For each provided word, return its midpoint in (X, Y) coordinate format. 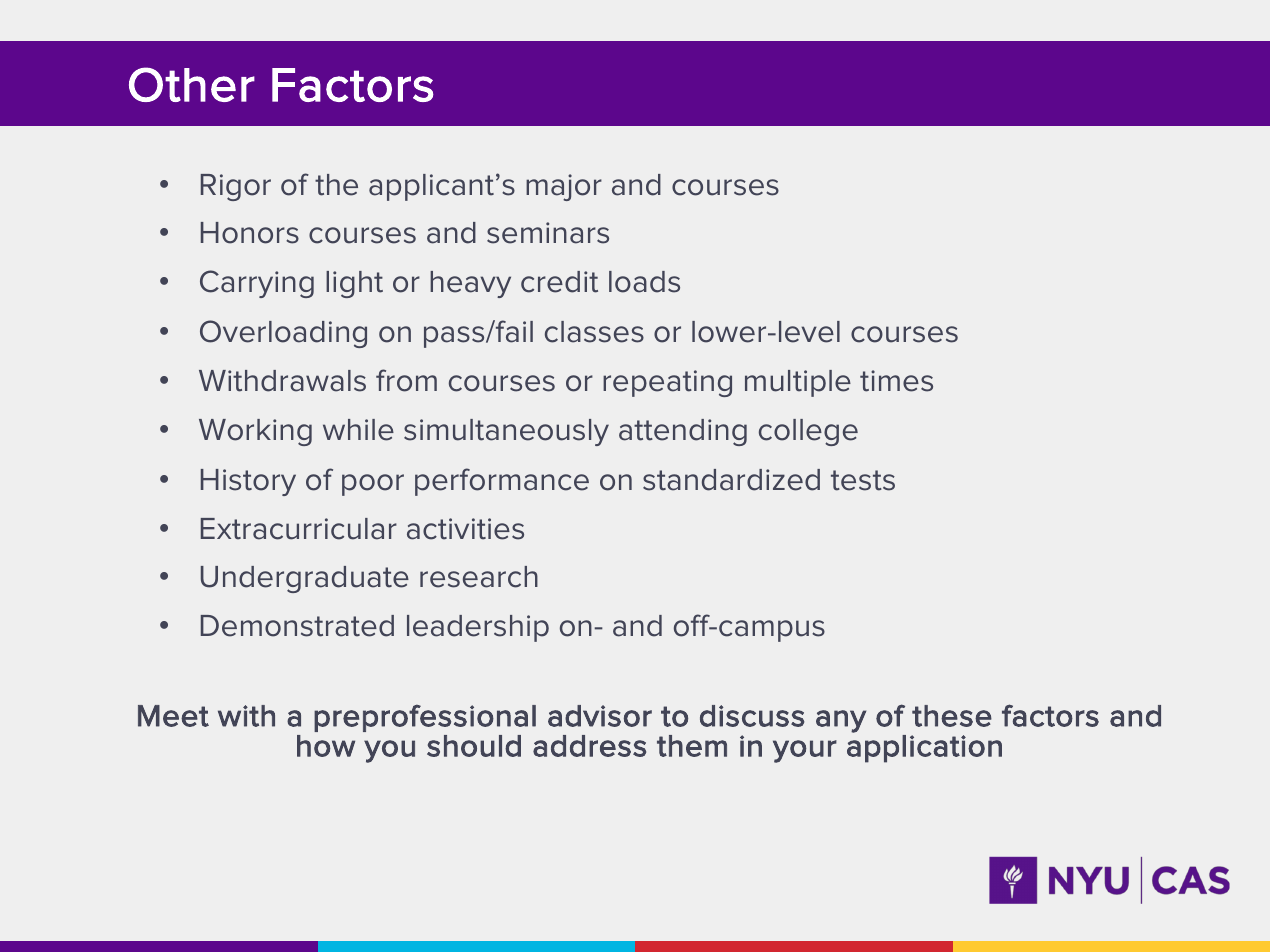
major (564, 187)
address (589, 746)
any (841, 721)
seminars (548, 233)
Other (192, 84)
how (326, 746)
